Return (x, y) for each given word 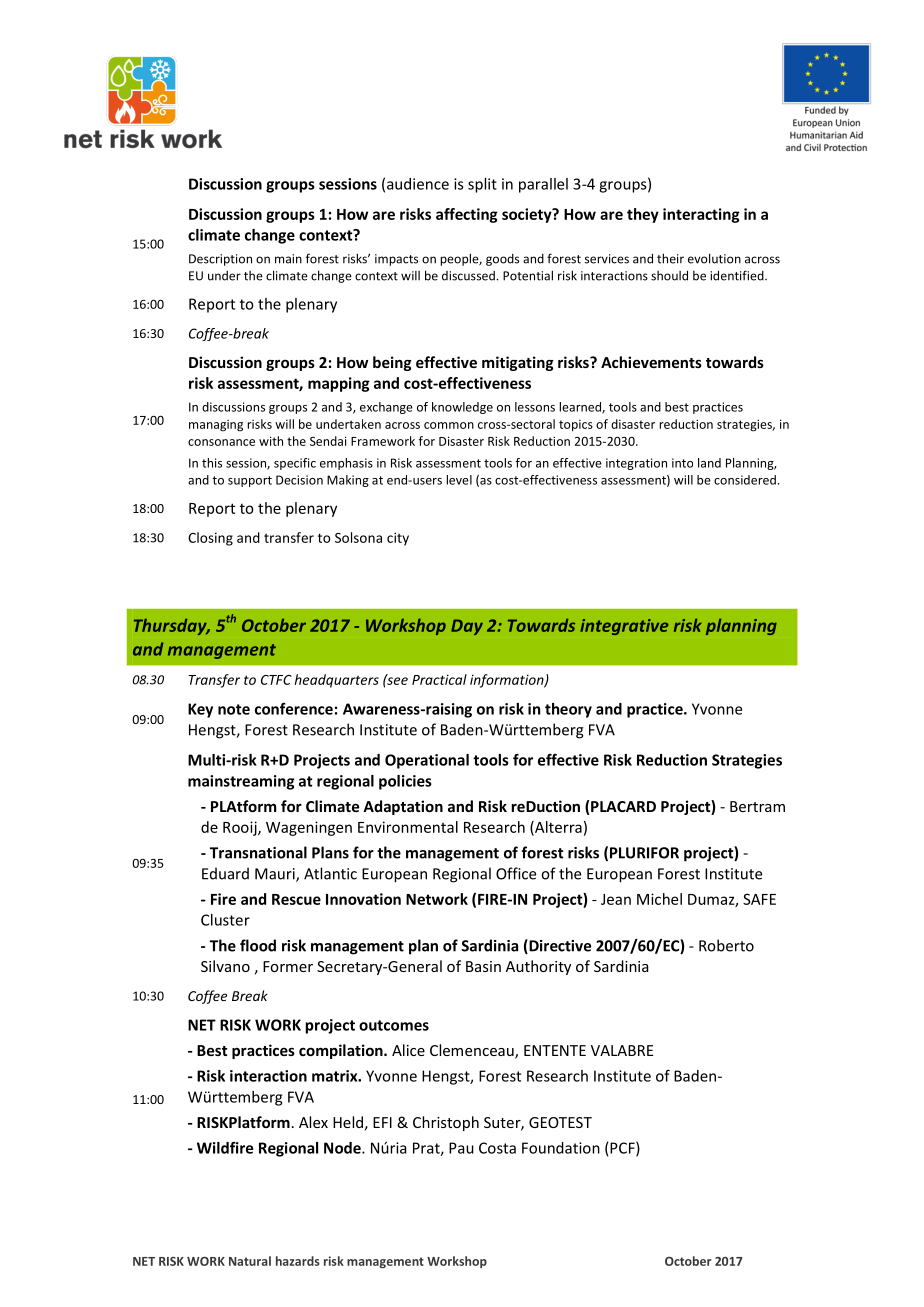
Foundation (561, 1148)
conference (294, 709)
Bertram (757, 806)
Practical (439, 679)
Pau (461, 1148)
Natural (250, 1261)
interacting (701, 215)
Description (220, 260)
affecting (467, 215)
